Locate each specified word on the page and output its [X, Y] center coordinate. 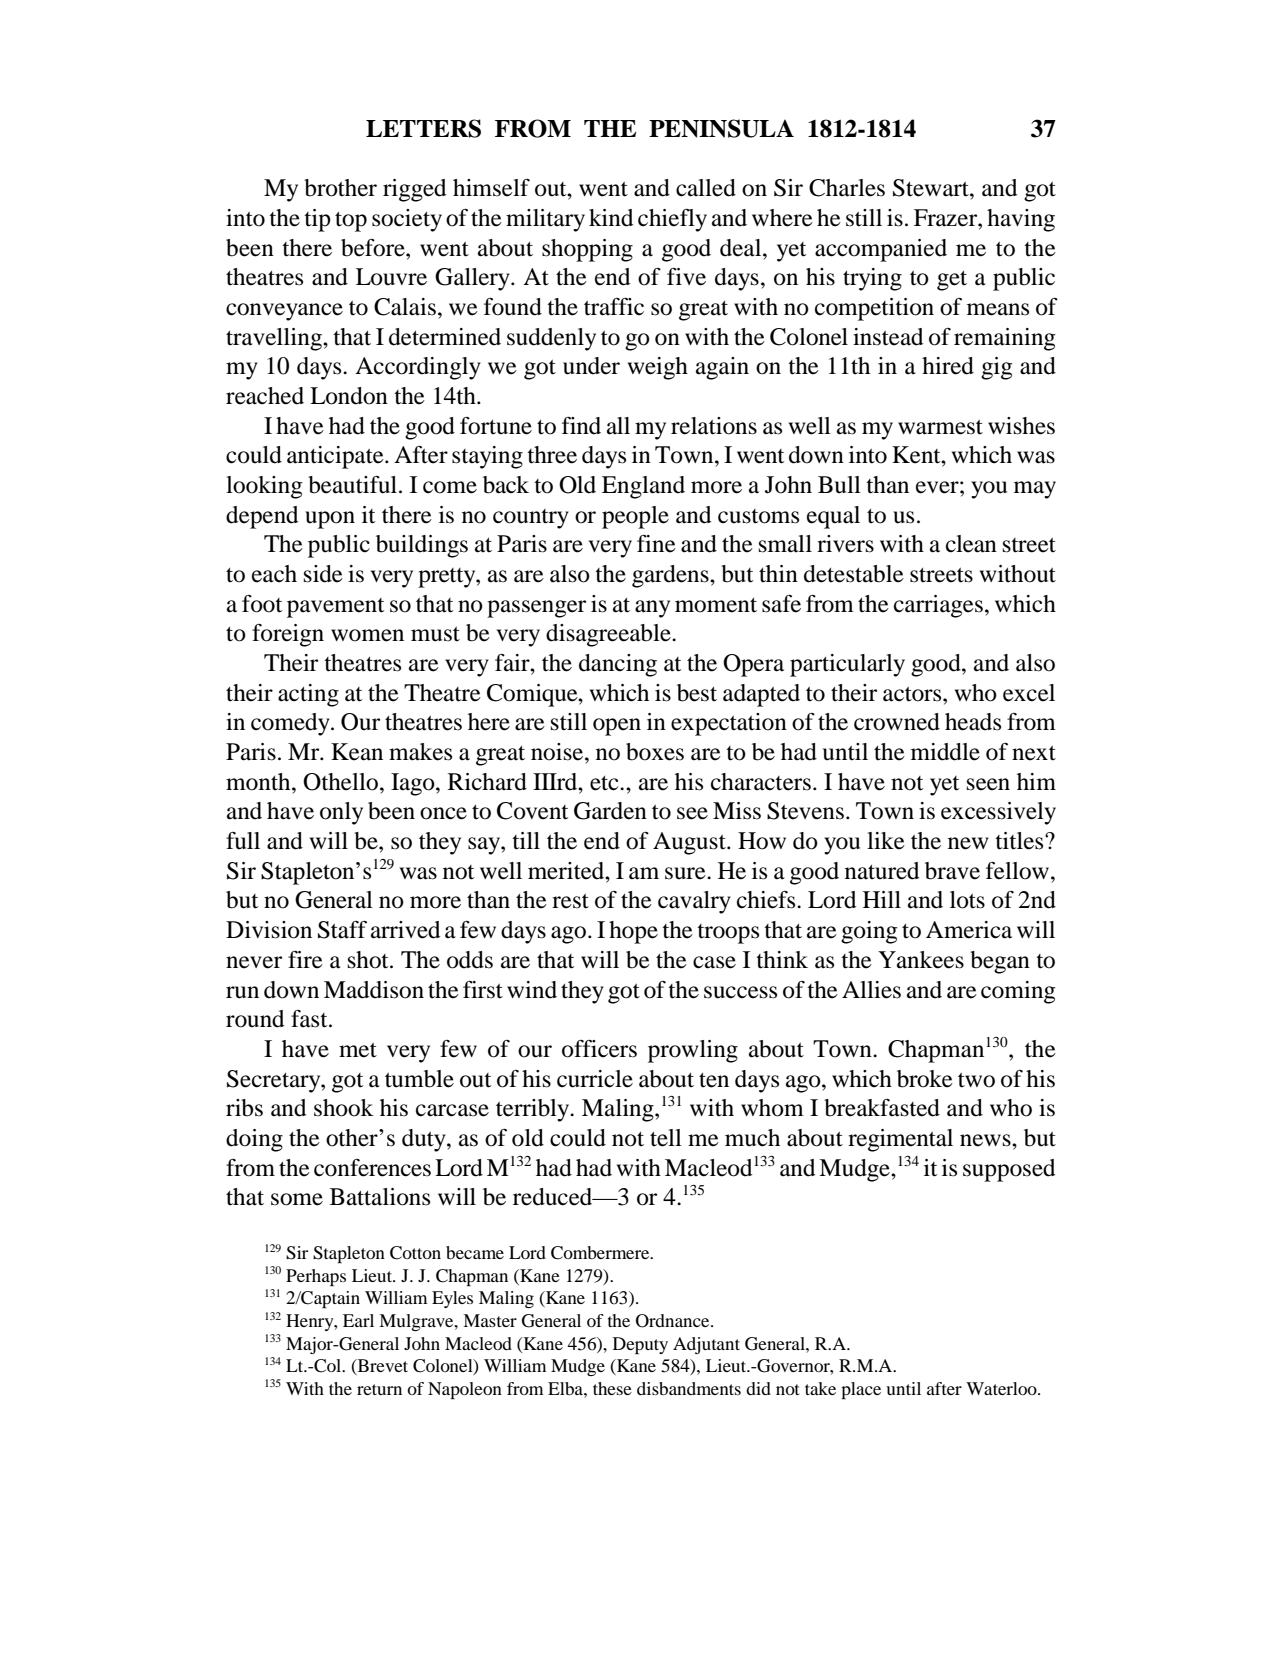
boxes [655, 752]
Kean [357, 752]
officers [599, 1049]
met [358, 1050]
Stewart [932, 188]
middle [945, 752]
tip [317, 220]
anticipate [336, 457]
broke [925, 1079]
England [643, 487]
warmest [940, 427]
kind [611, 218]
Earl [358, 1320]
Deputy [640, 1345]
